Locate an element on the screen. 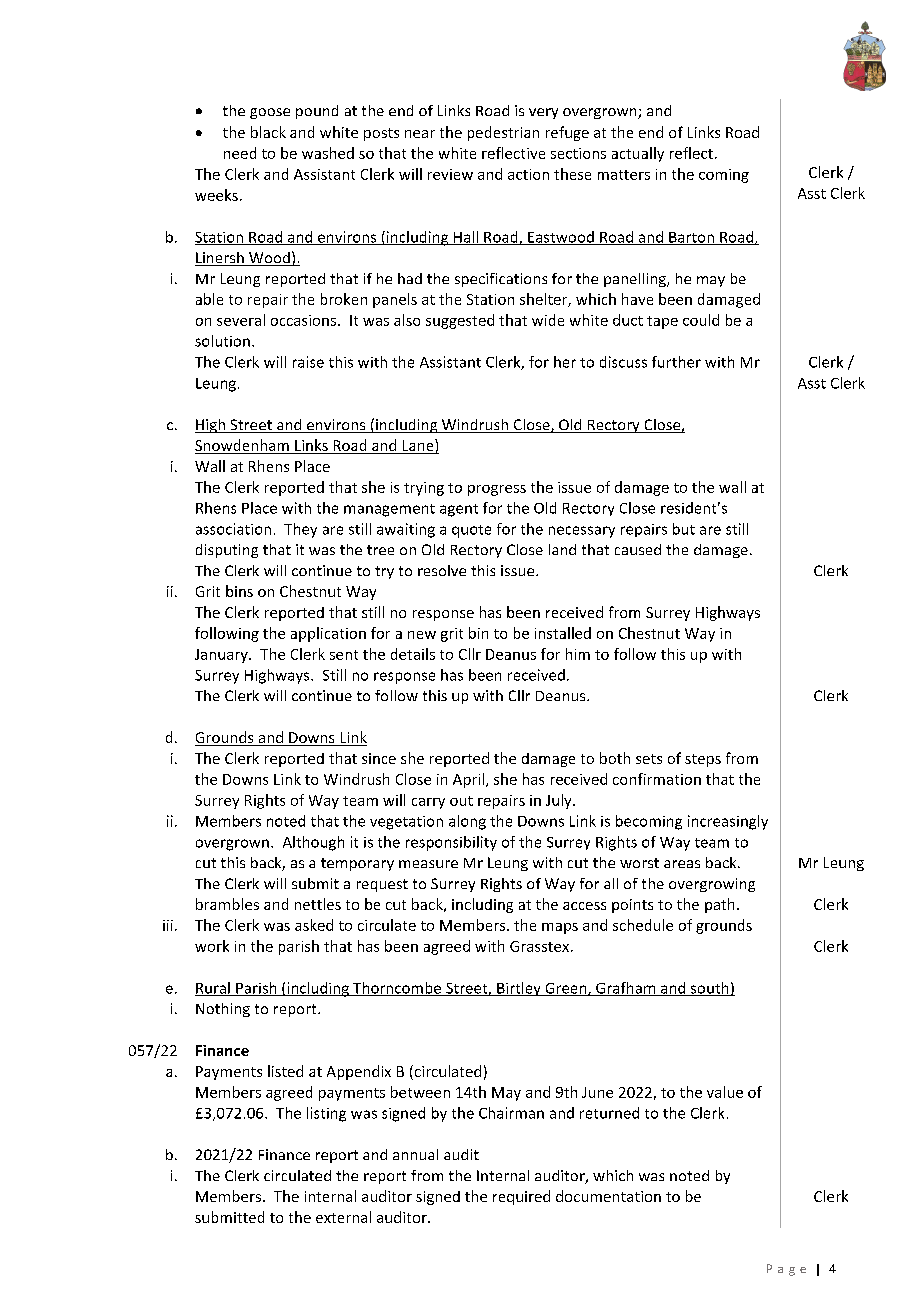 This screenshot has width=924, height=1308. actually is located at coordinates (638, 154).
